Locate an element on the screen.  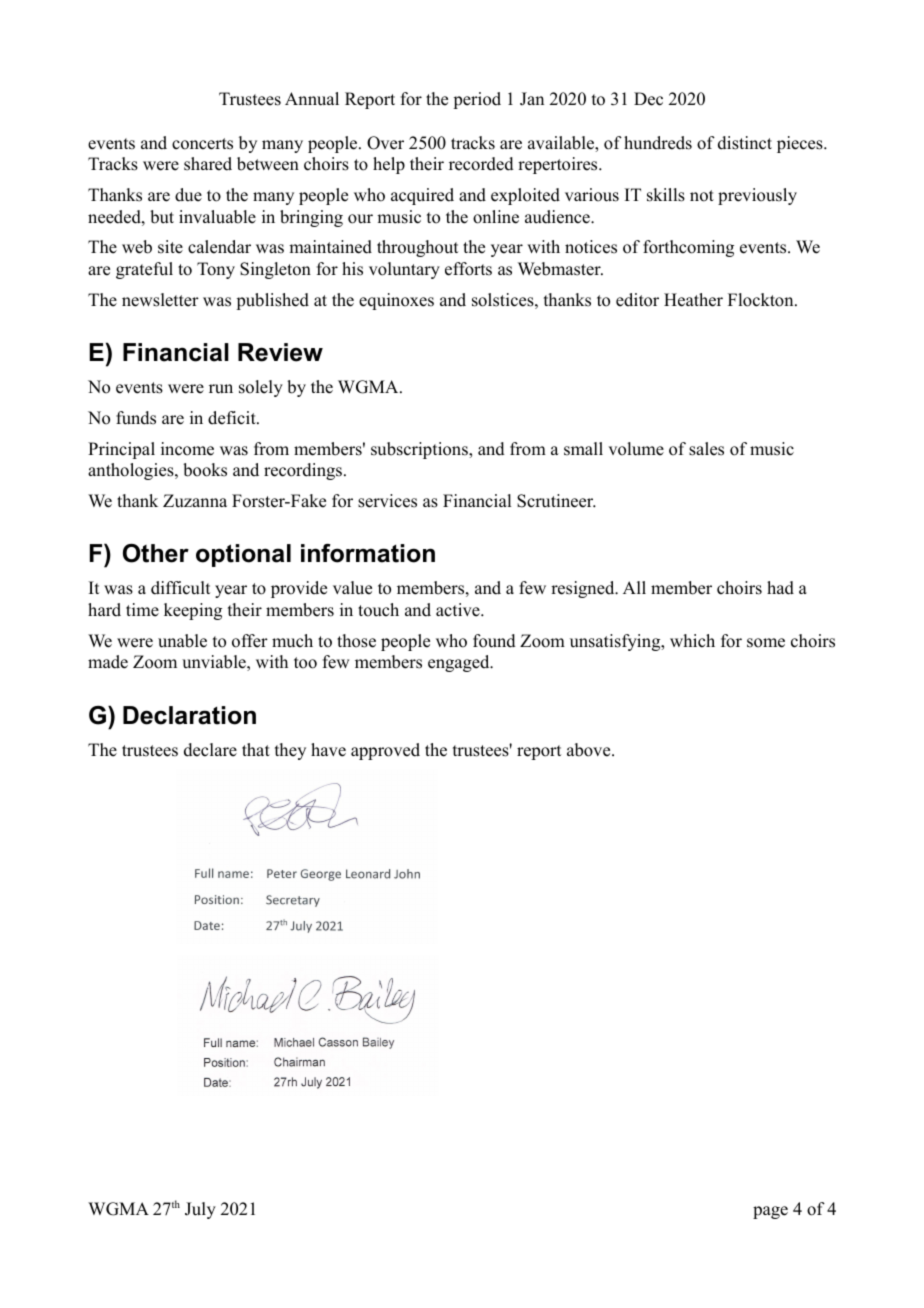
declare is located at coordinates (210, 750).
